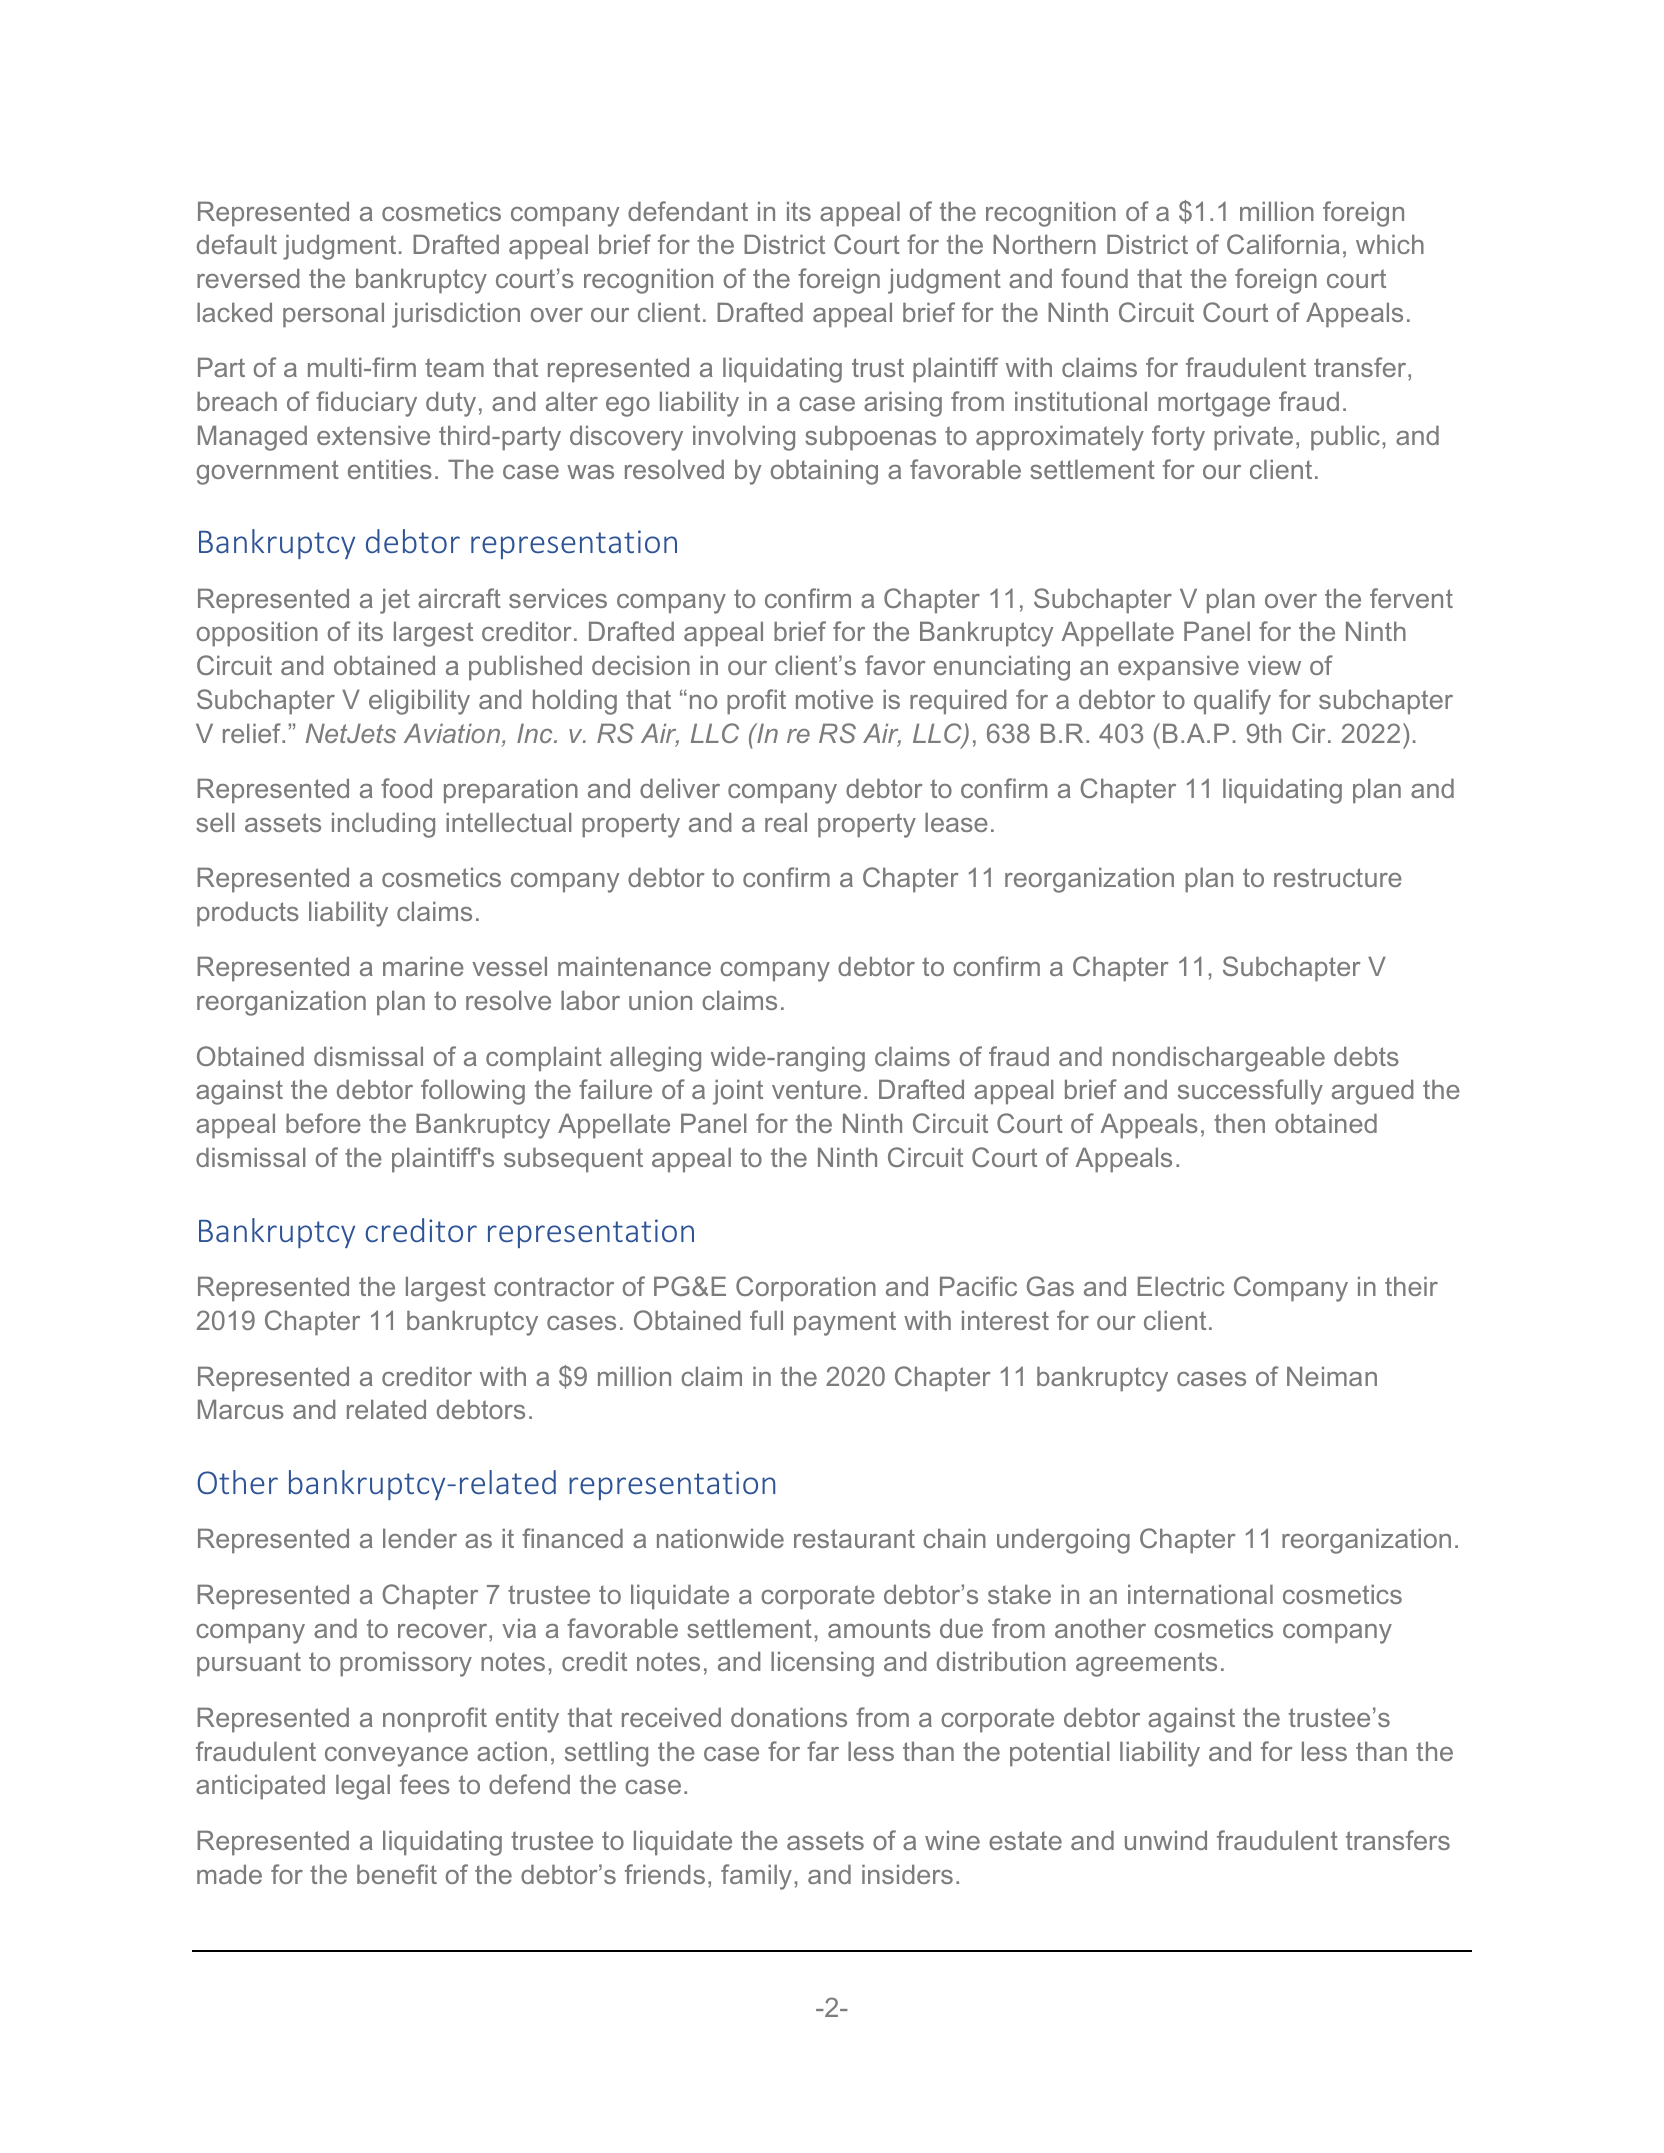  I want to click on arising, so click(903, 404).
